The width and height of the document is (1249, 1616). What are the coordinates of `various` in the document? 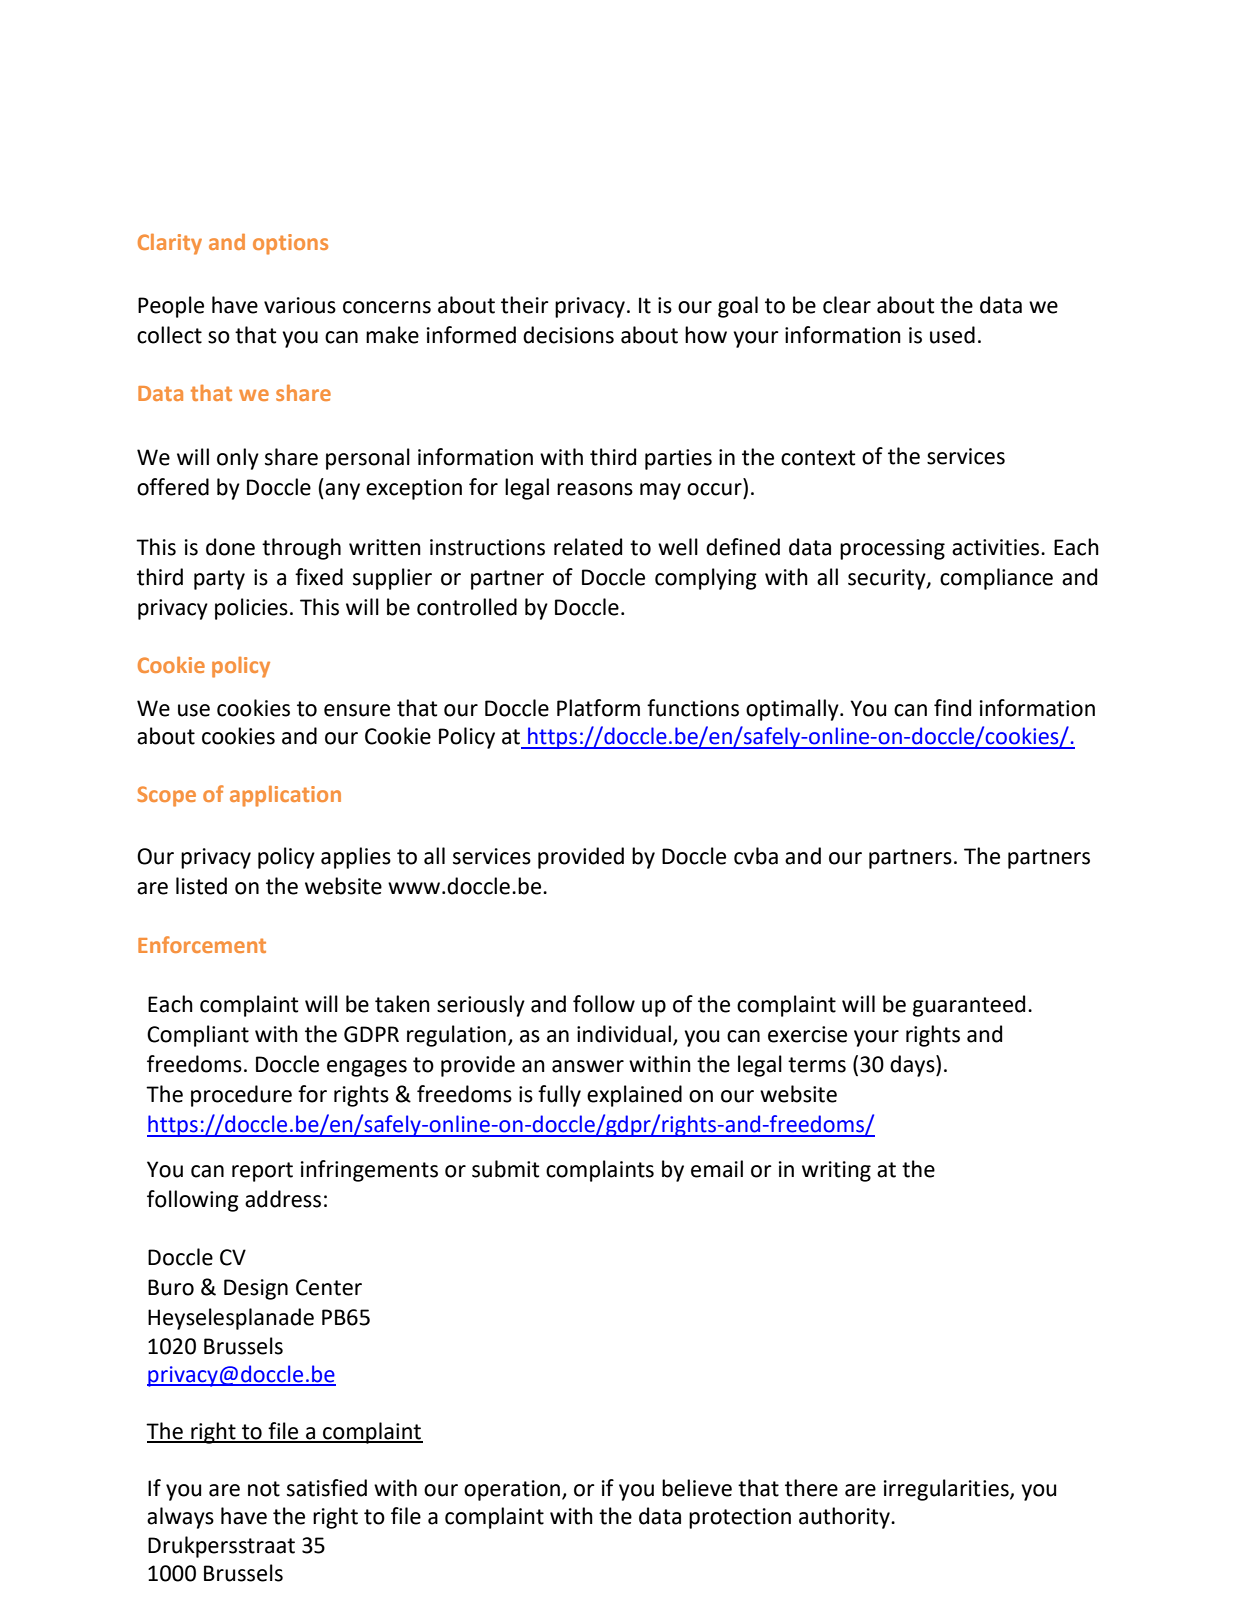 It's located at (300, 305).
